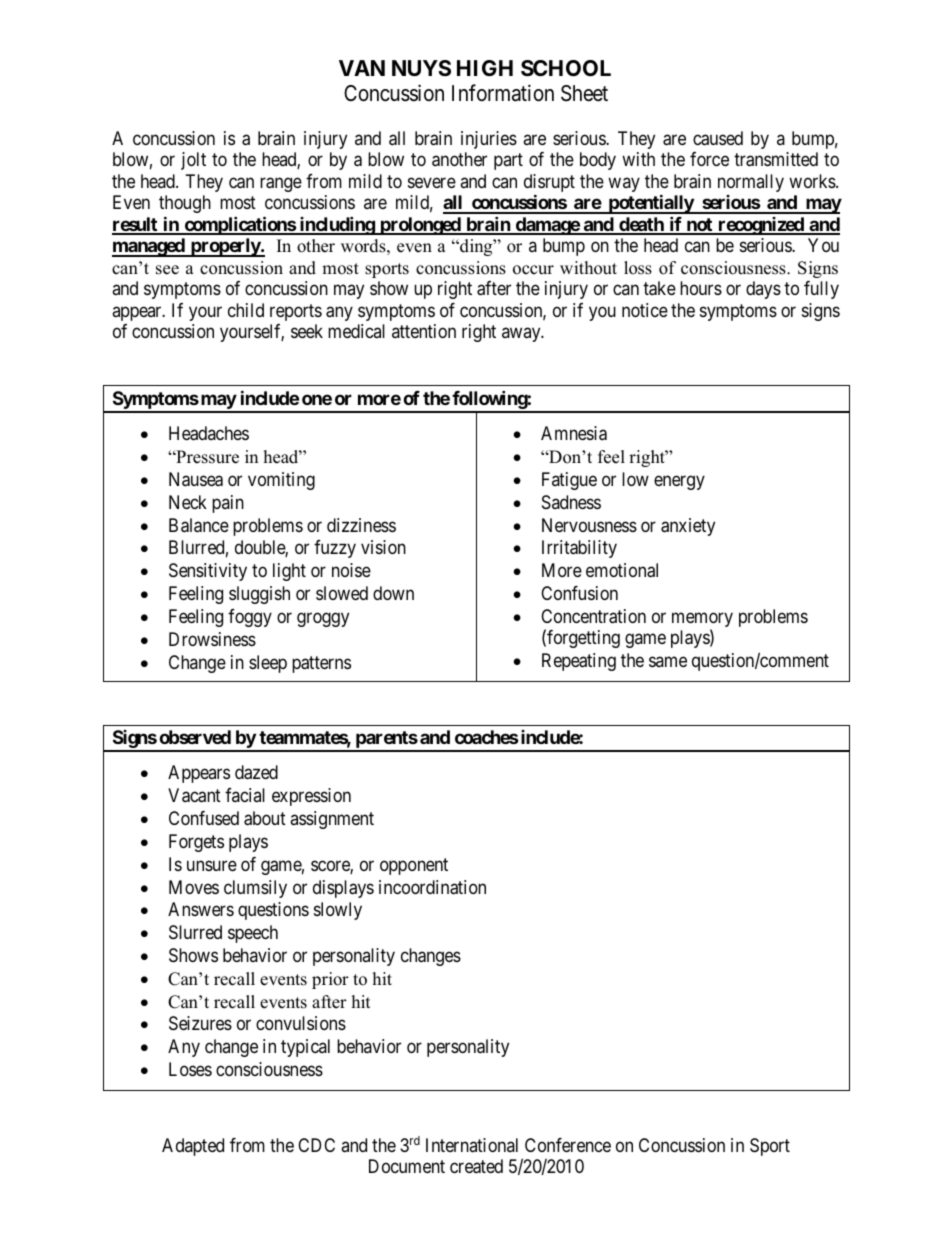 This page has height=1233, width=952. What do you see at coordinates (196, 479) in the page?
I see `Nausea` at bounding box center [196, 479].
